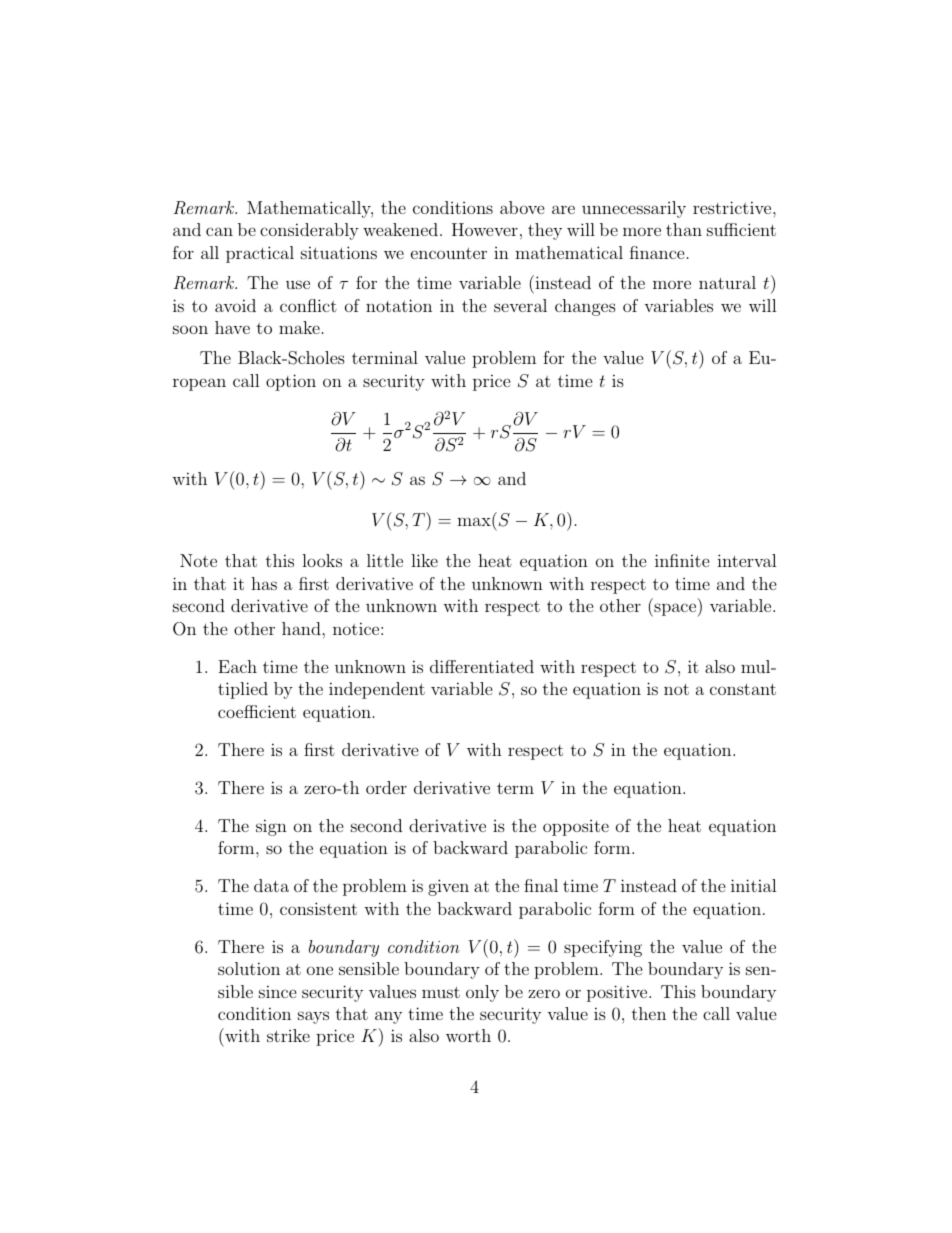 The image size is (952, 1233). Describe the element at coordinates (674, 610) in the screenshot. I see `space` at that location.
